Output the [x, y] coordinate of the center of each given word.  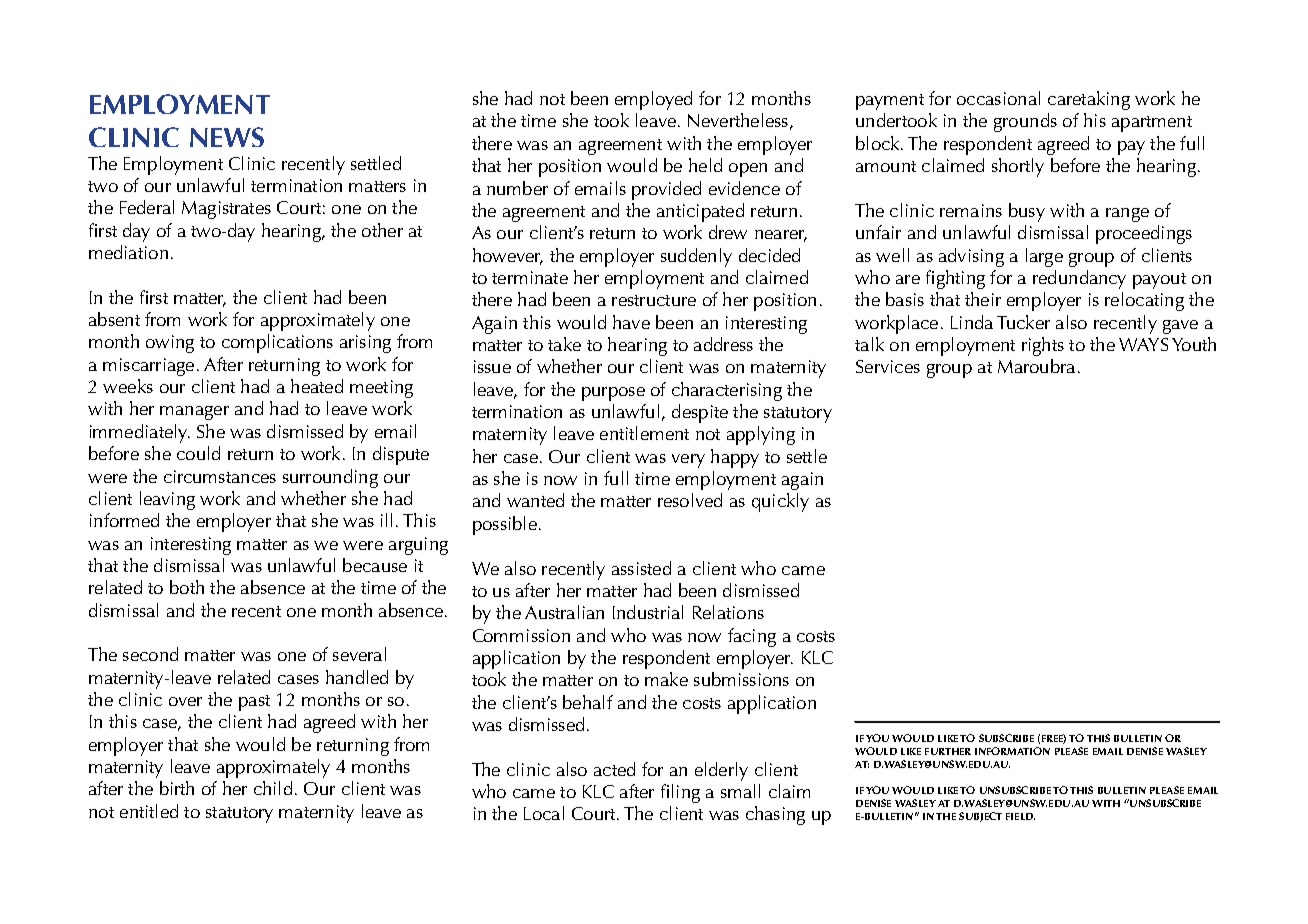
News [227, 137]
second [150, 654]
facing [752, 637]
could [198, 453]
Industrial [648, 612]
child [273, 788]
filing [680, 793]
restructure [654, 300]
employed [653, 100]
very [688, 461]
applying [761, 435]
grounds [1025, 122]
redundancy [1079, 279]
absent [114, 319]
